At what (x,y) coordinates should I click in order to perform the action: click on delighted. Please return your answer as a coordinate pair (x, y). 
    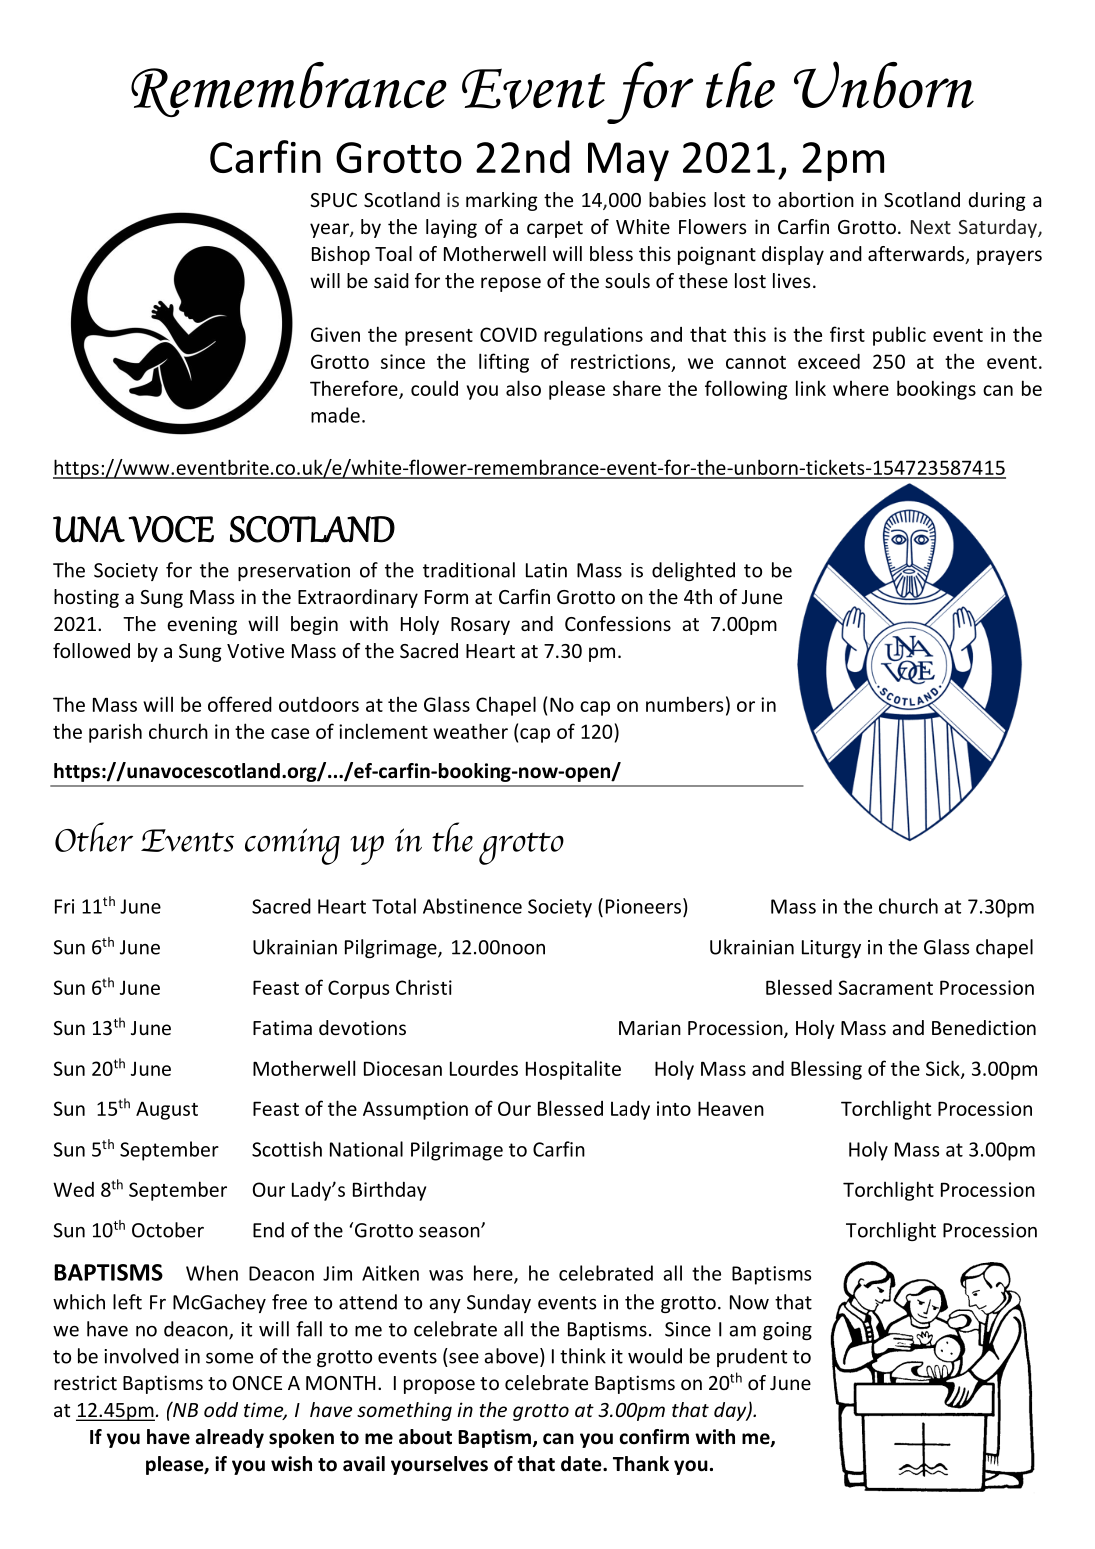
    Looking at the image, I should click on (693, 571).
